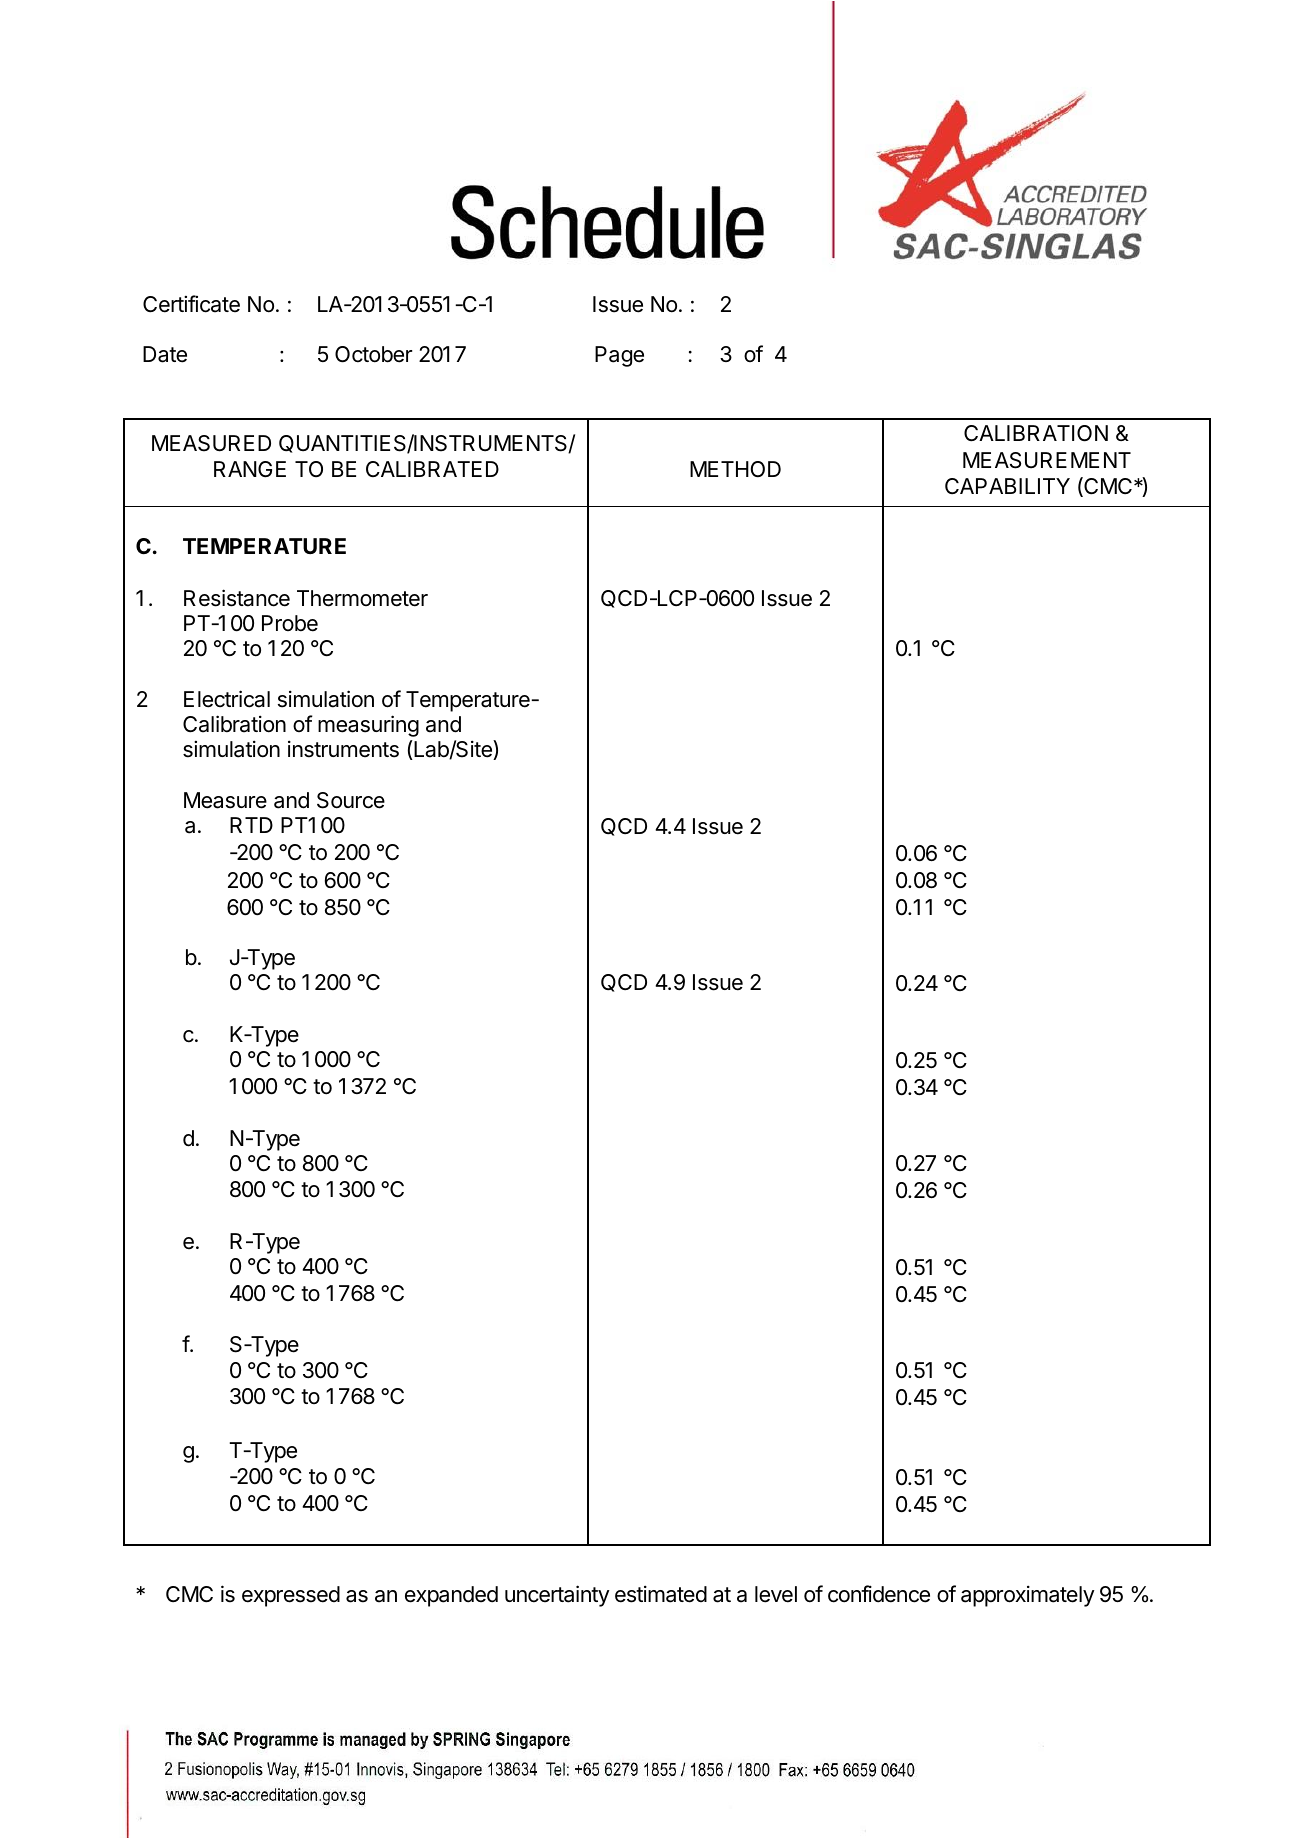 This page has height=1838, width=1300. What do you see at coordinates (251, 825) in the page?
I see `RTD` at bounding box center [251, 825].
